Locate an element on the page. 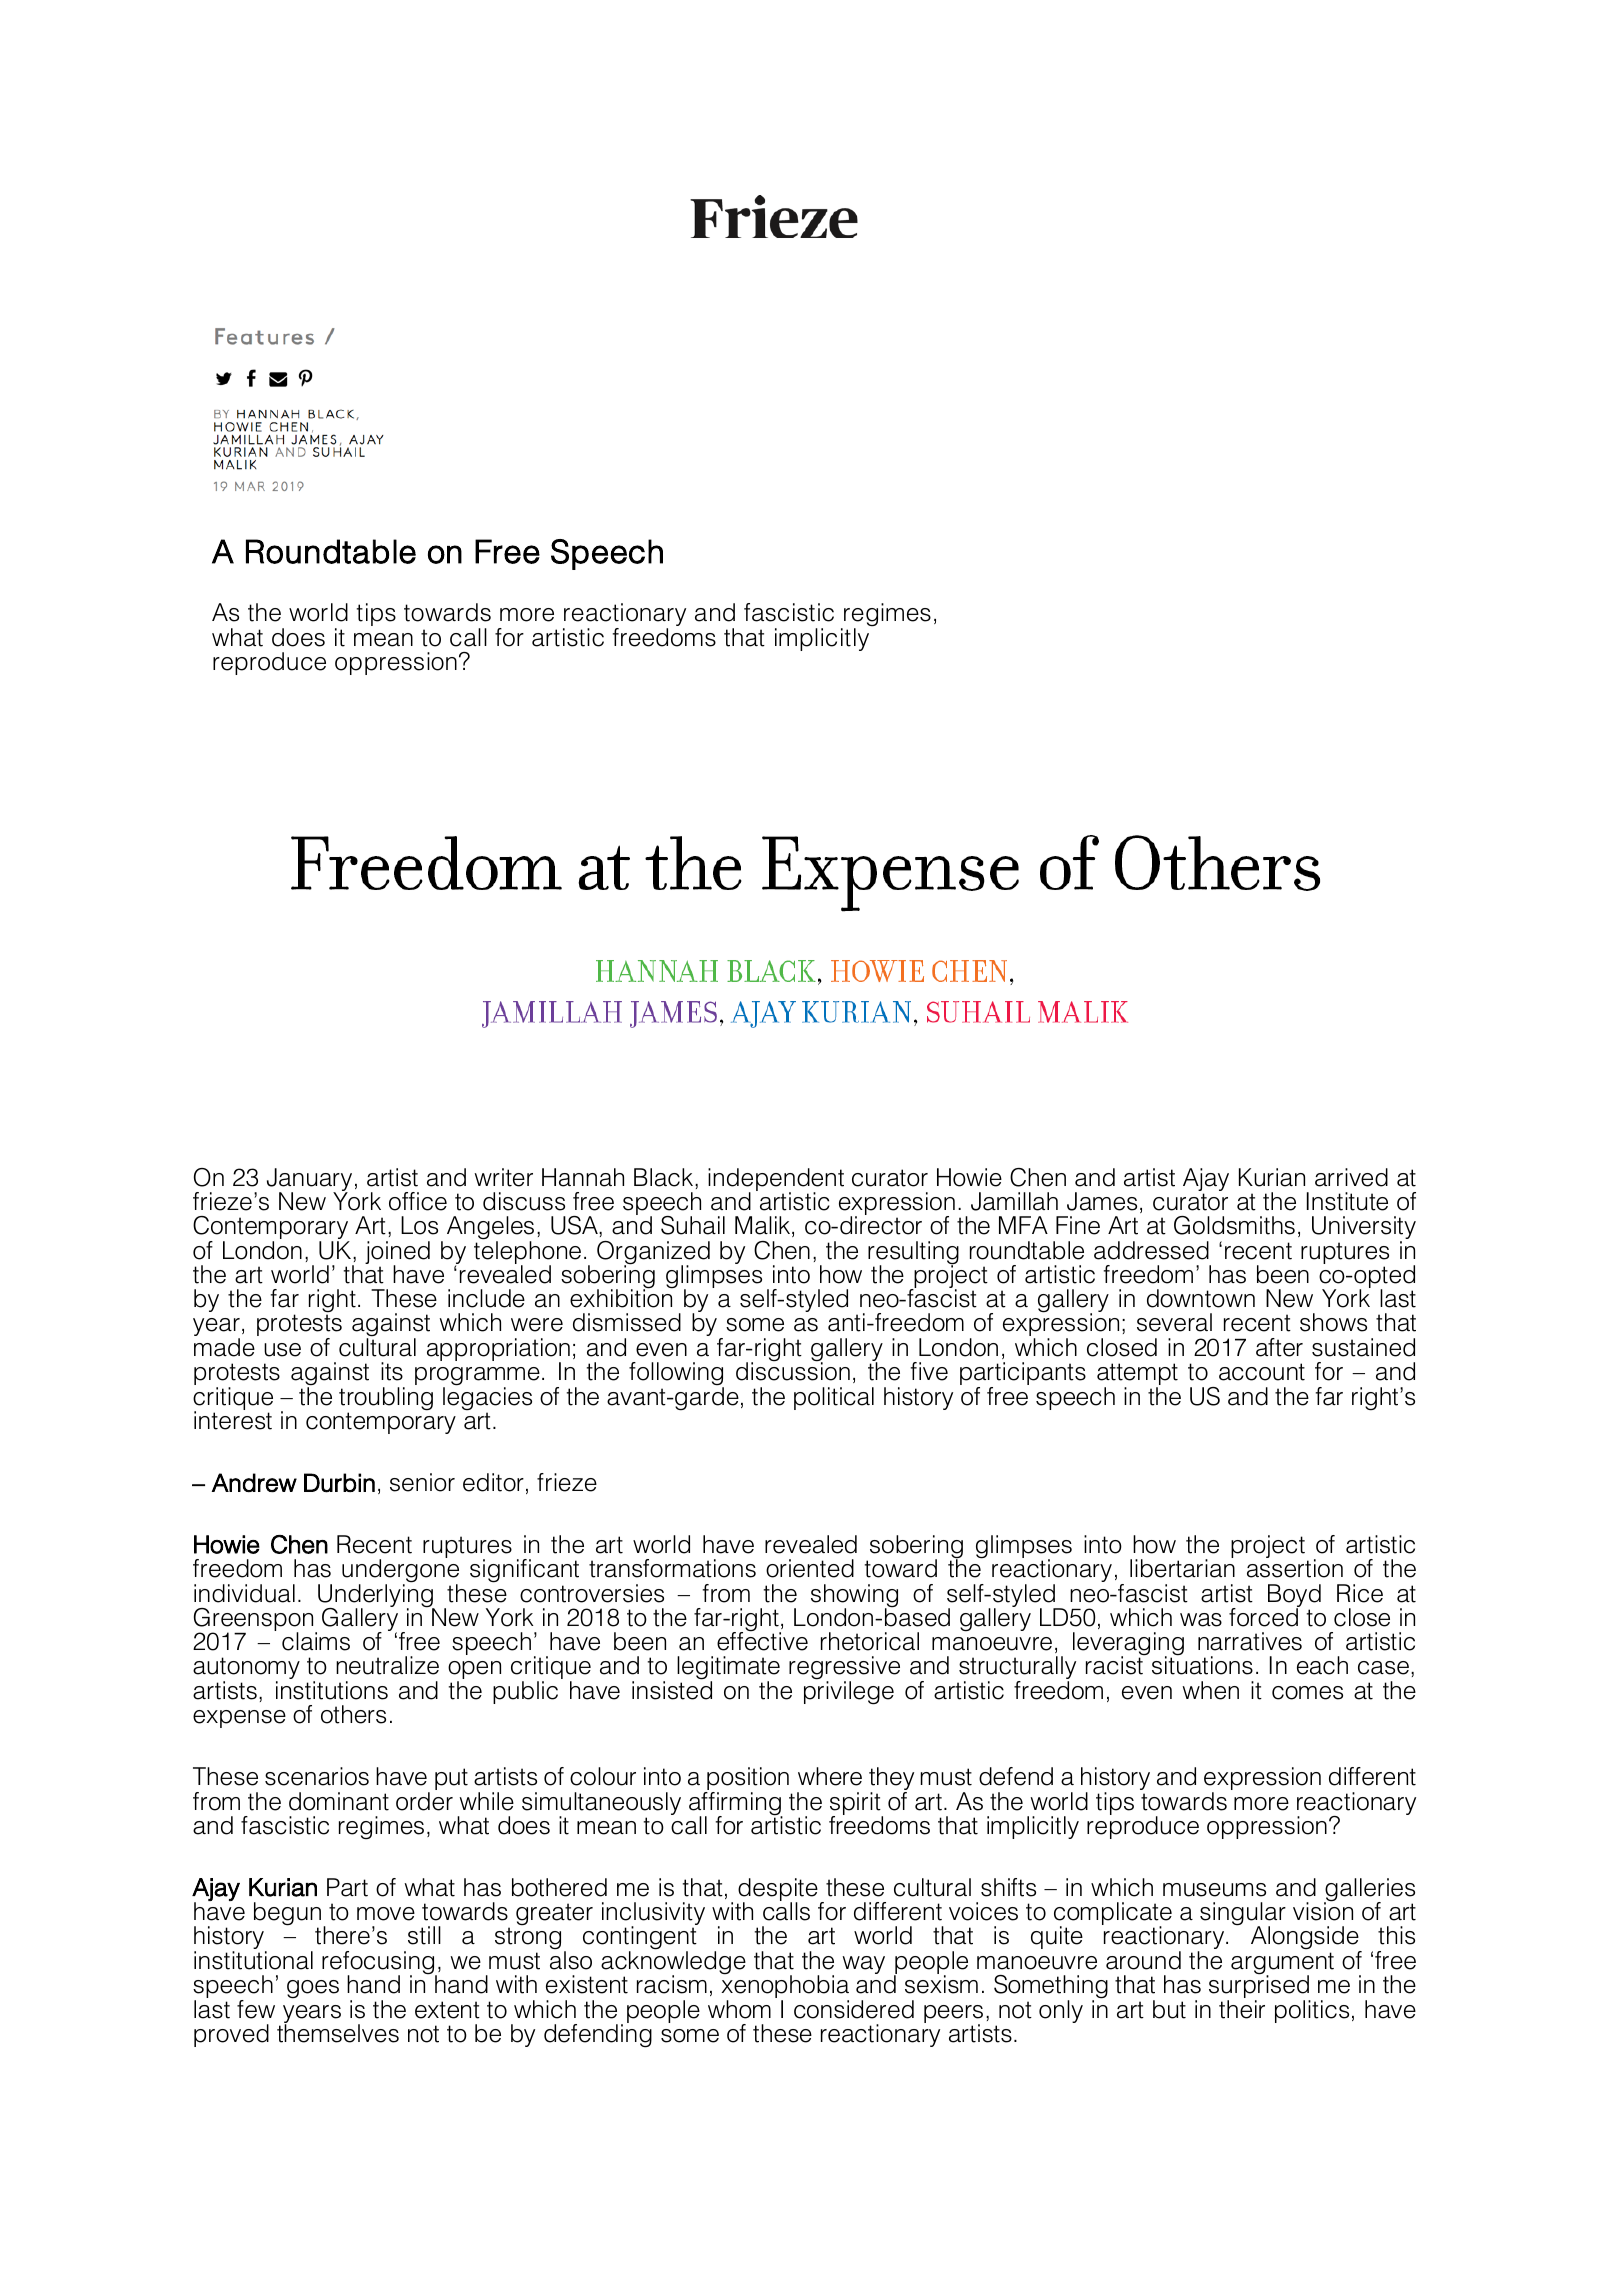 The height and width of the page is (2273, 1607). office is located at coordinates (418, 1201).
